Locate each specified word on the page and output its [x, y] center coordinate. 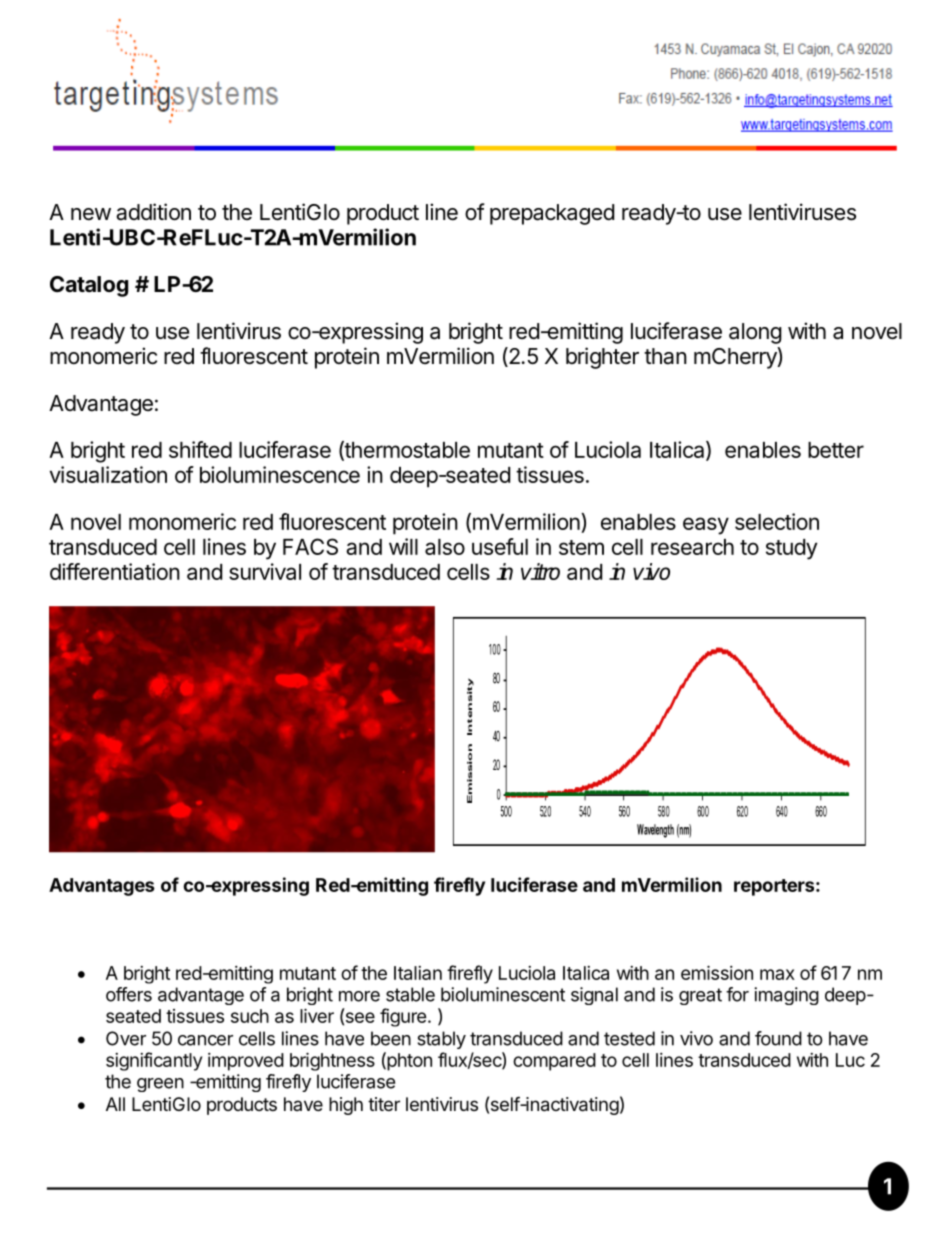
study [791, 549]
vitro [540, 571]
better [836, 450]
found [778, 1038]
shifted [200, 449]
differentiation [115, 571]
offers [129, 994]
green [160, 1085]
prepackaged [552, 214]
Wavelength [655, 831]
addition [153, 212]
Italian [418, 973]
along [755, 333]
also [445, 547]
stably [441, 1040]
